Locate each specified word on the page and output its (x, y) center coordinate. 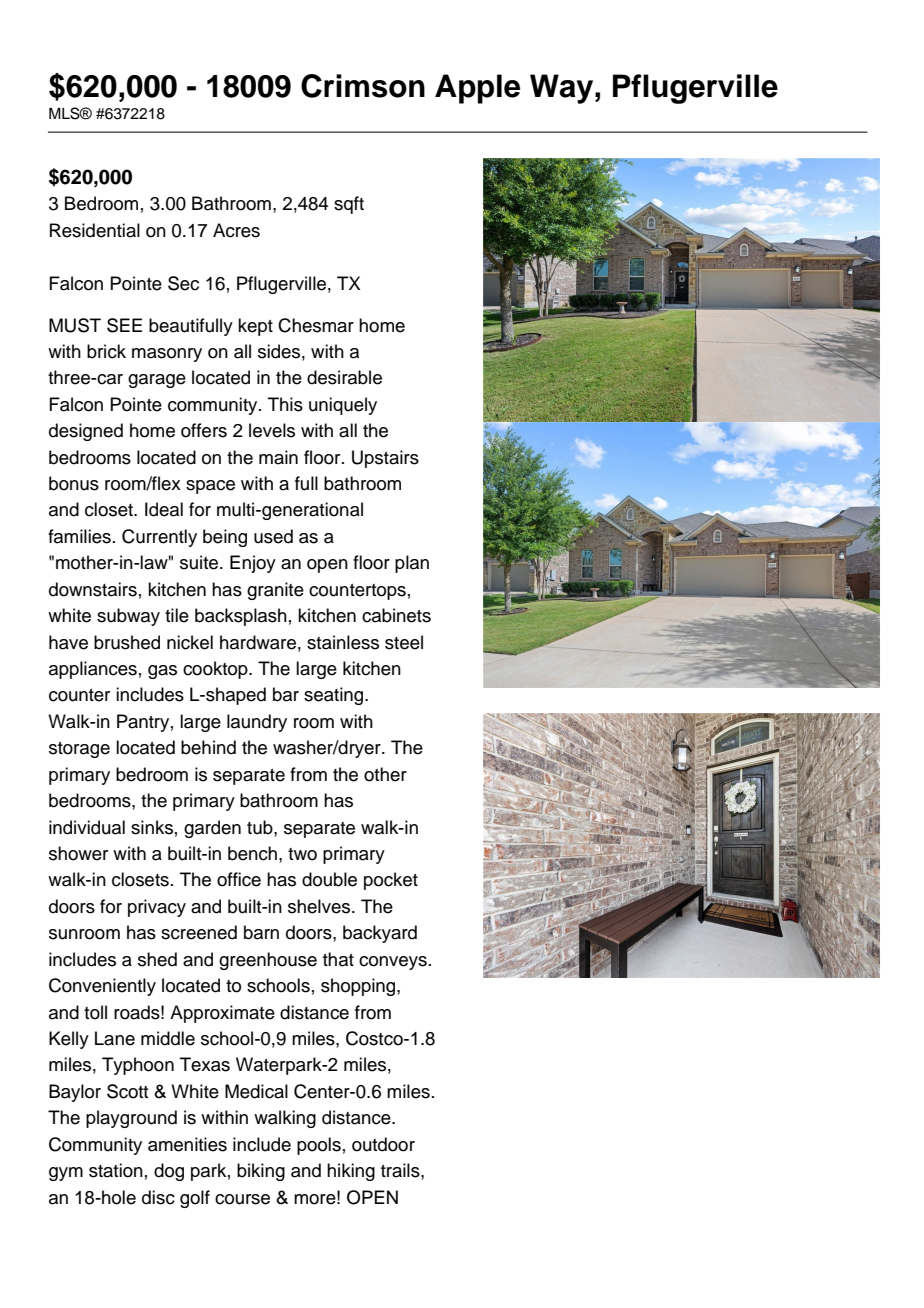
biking (261, 1172)
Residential (95, 230)
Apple (477, 89)
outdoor (383, 1144)
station (116, 1170)
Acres (236, 230)
